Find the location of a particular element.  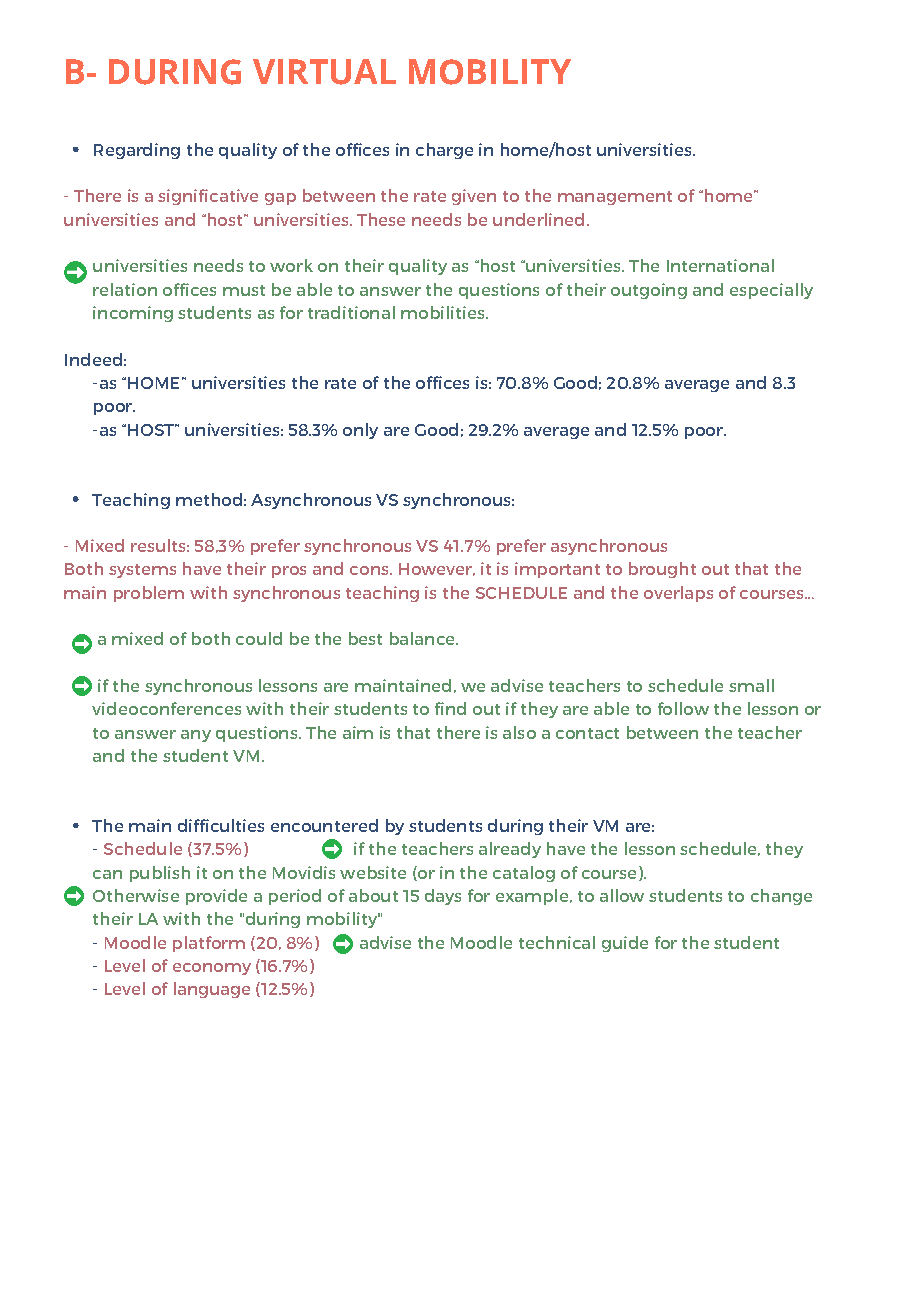

traditional is located at coordinates (351, 312).
